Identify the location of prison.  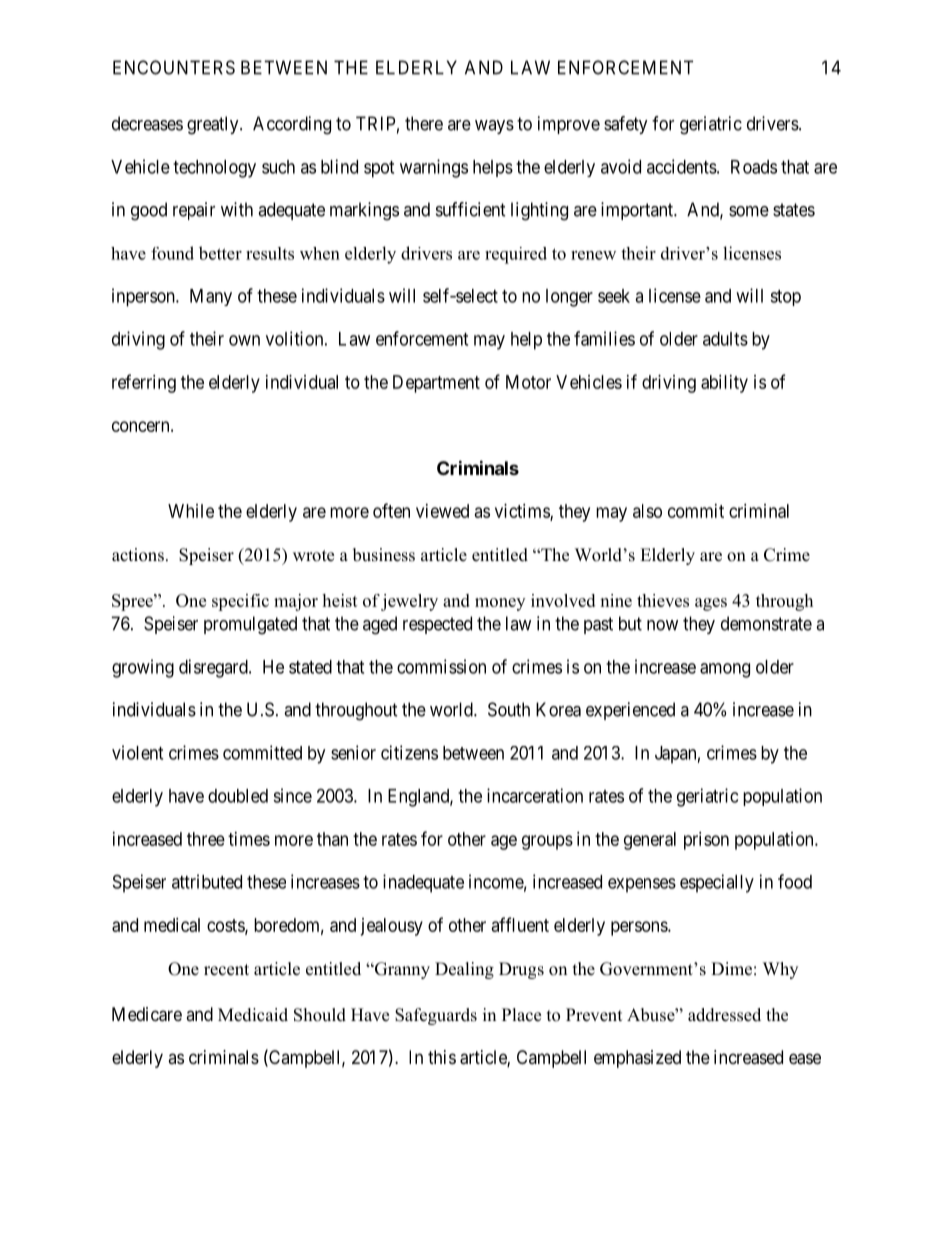
(706, 841).
